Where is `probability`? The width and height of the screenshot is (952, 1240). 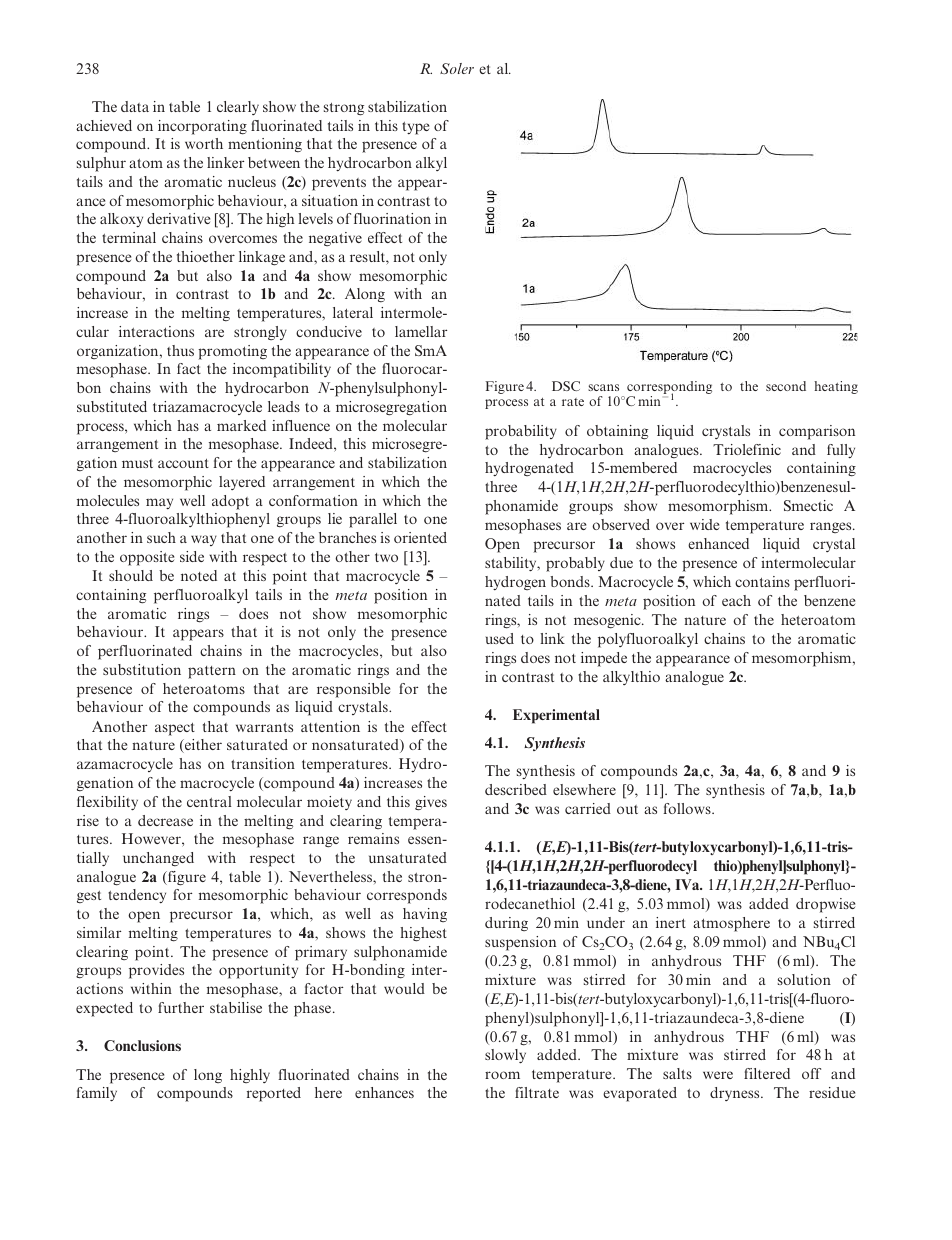 probability is located at coordinates (521, 432).
